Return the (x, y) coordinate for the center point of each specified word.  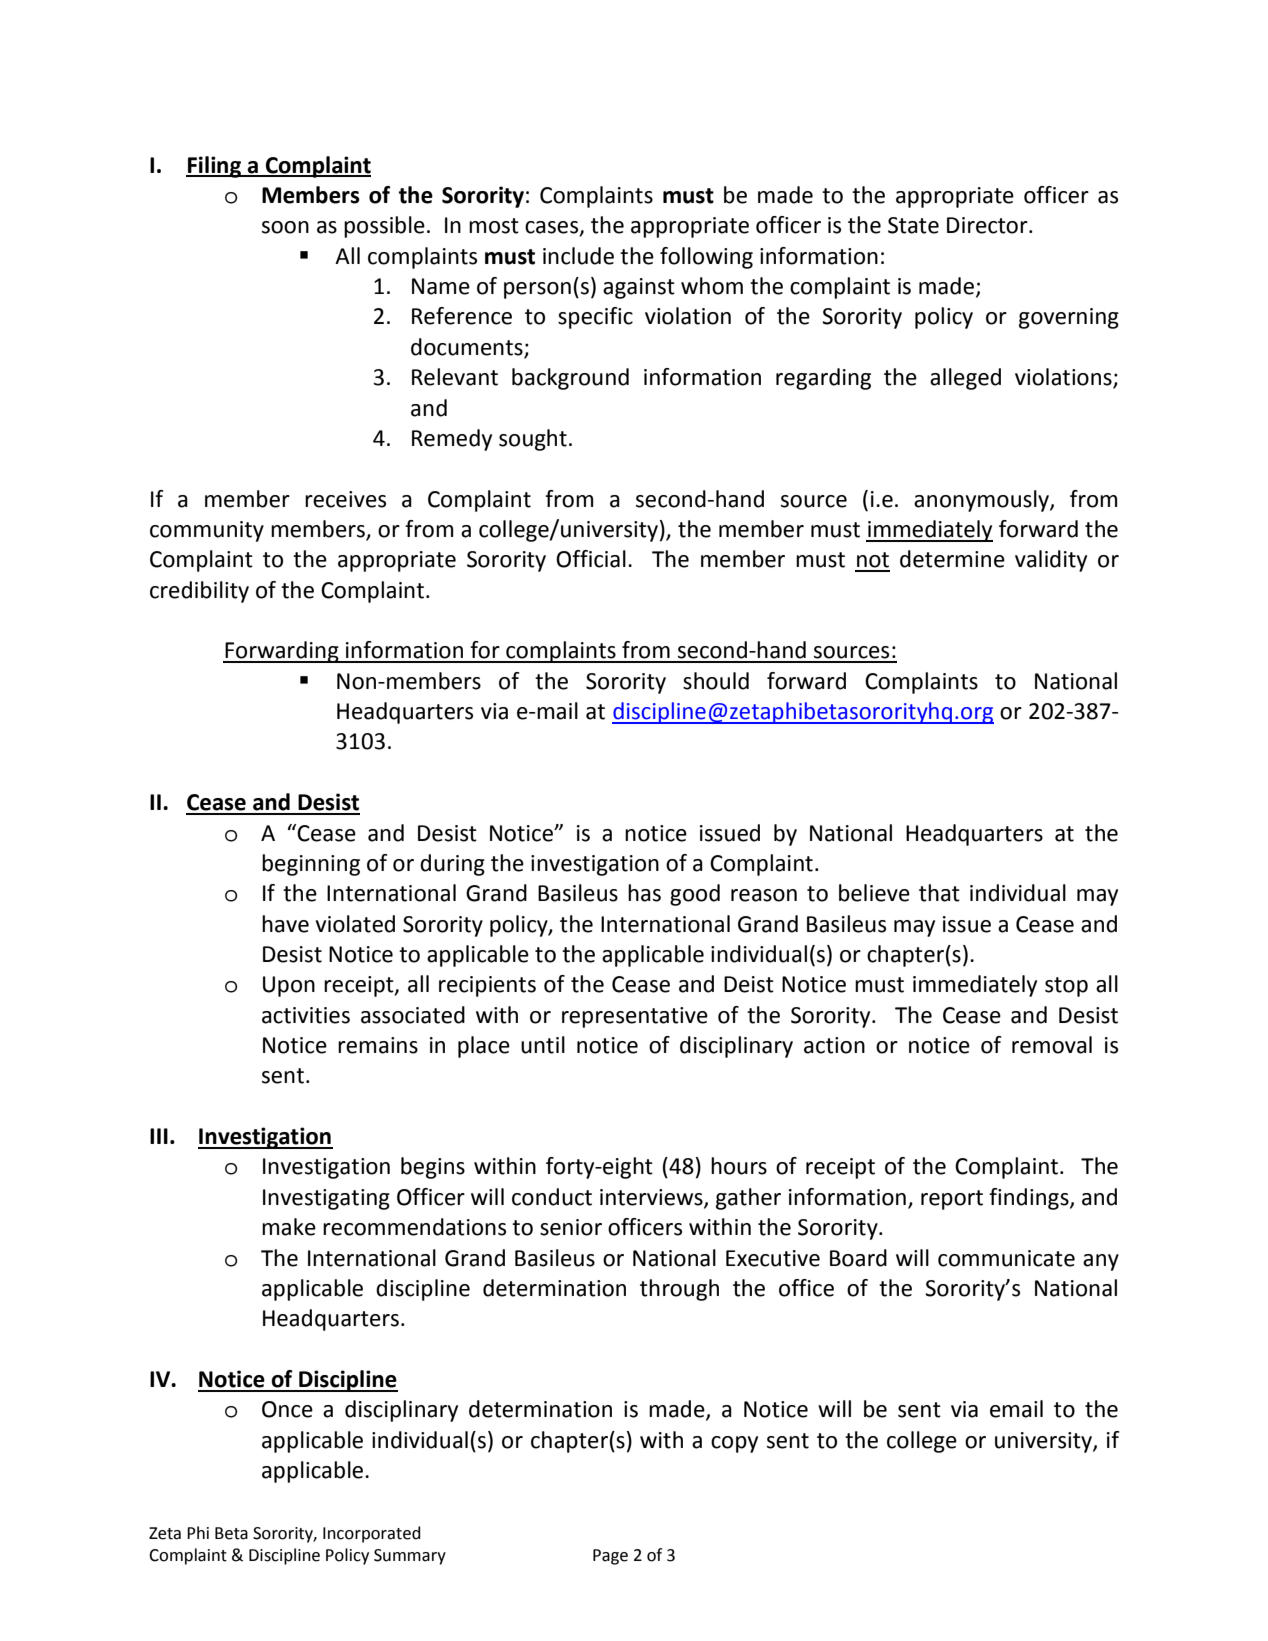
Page (610, 1557)
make (289, 1227)
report (952, 1200)
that (939, 893)
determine (952, 559)
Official (591, 559)
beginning (311, 865)
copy (734, 1444)
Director (988, 225)
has (644, 893)
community (207, 531)
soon (285, 227)
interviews (652, 1198)
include (578, 256)
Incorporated (372, 1534)
